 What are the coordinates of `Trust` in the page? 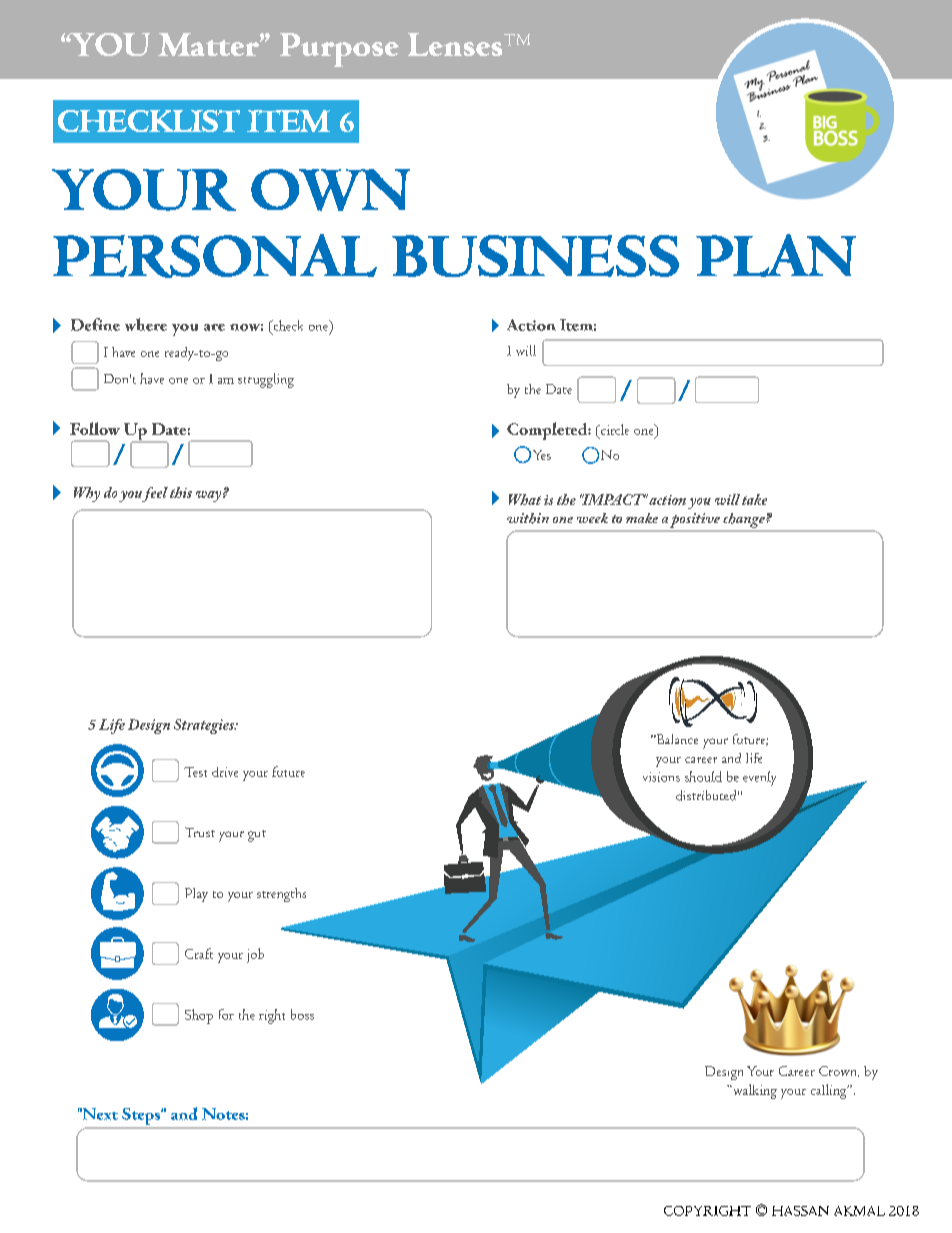 It's located at (200, 832).
